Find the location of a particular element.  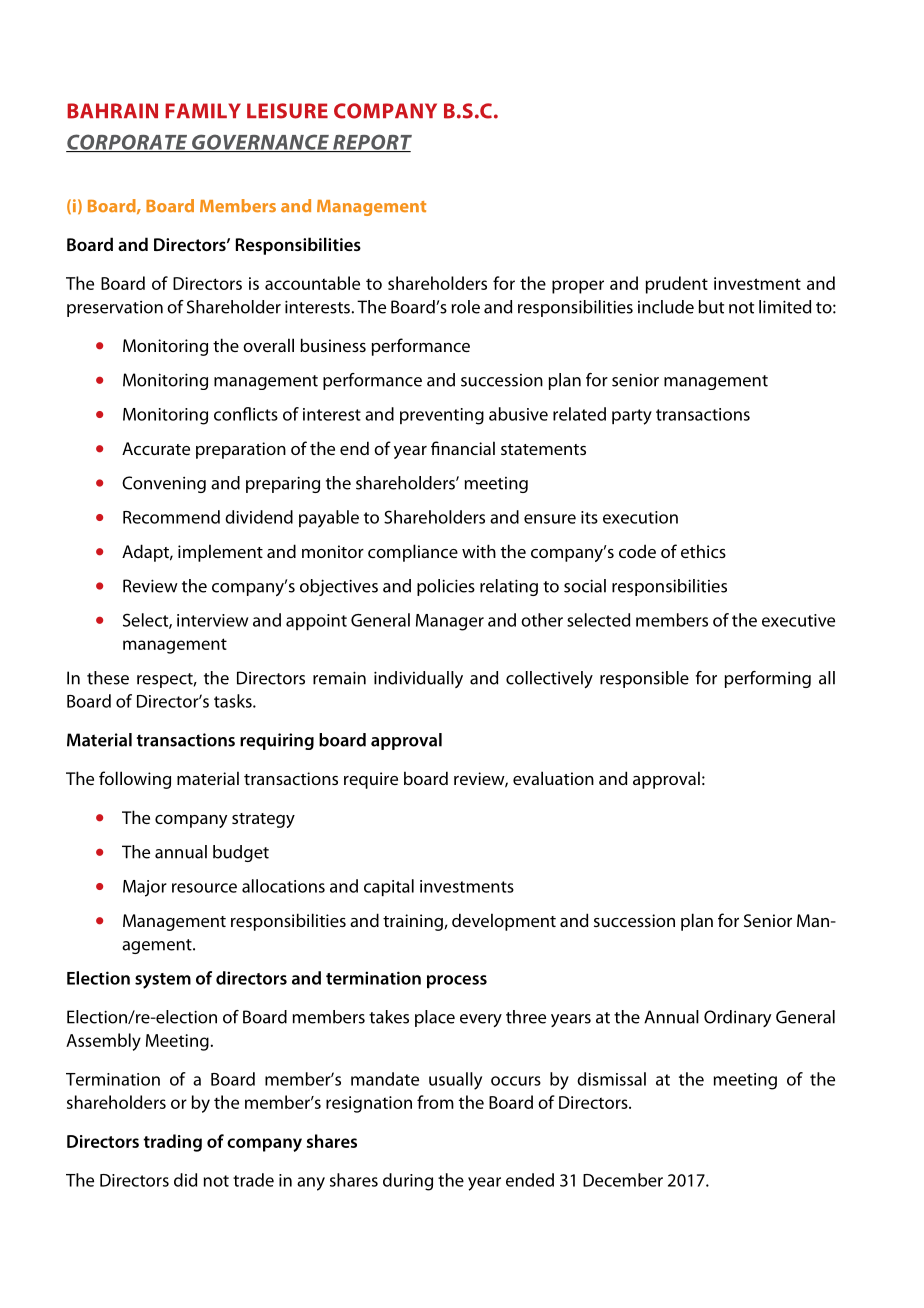

performing is located at coordinates (768, 679).
